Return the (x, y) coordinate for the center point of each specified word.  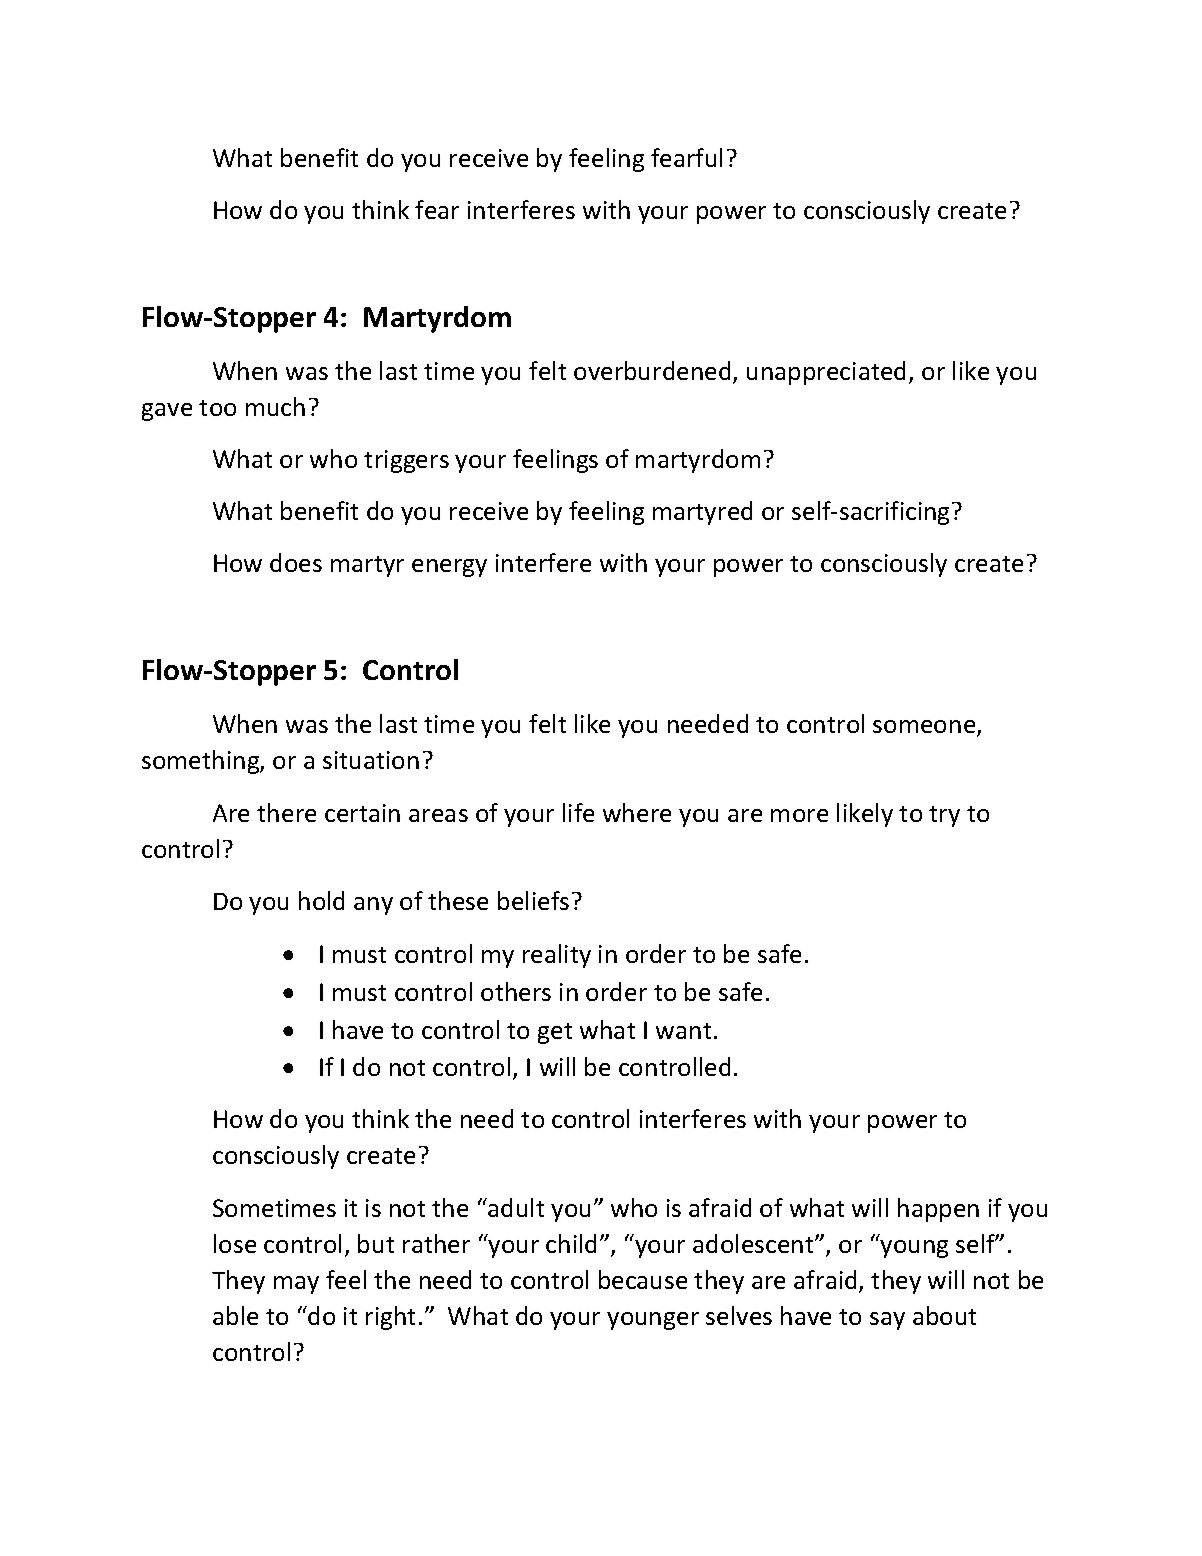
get (555, 1033)
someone (925, 728)
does (296, 562)
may (296, 1285)
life (578, 812)
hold (321, 900)
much (275, 406)
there (286, 812)
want (683, 1031)
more (799, 815)
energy (449, 568)
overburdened (652, 370)
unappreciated (826, 373)
